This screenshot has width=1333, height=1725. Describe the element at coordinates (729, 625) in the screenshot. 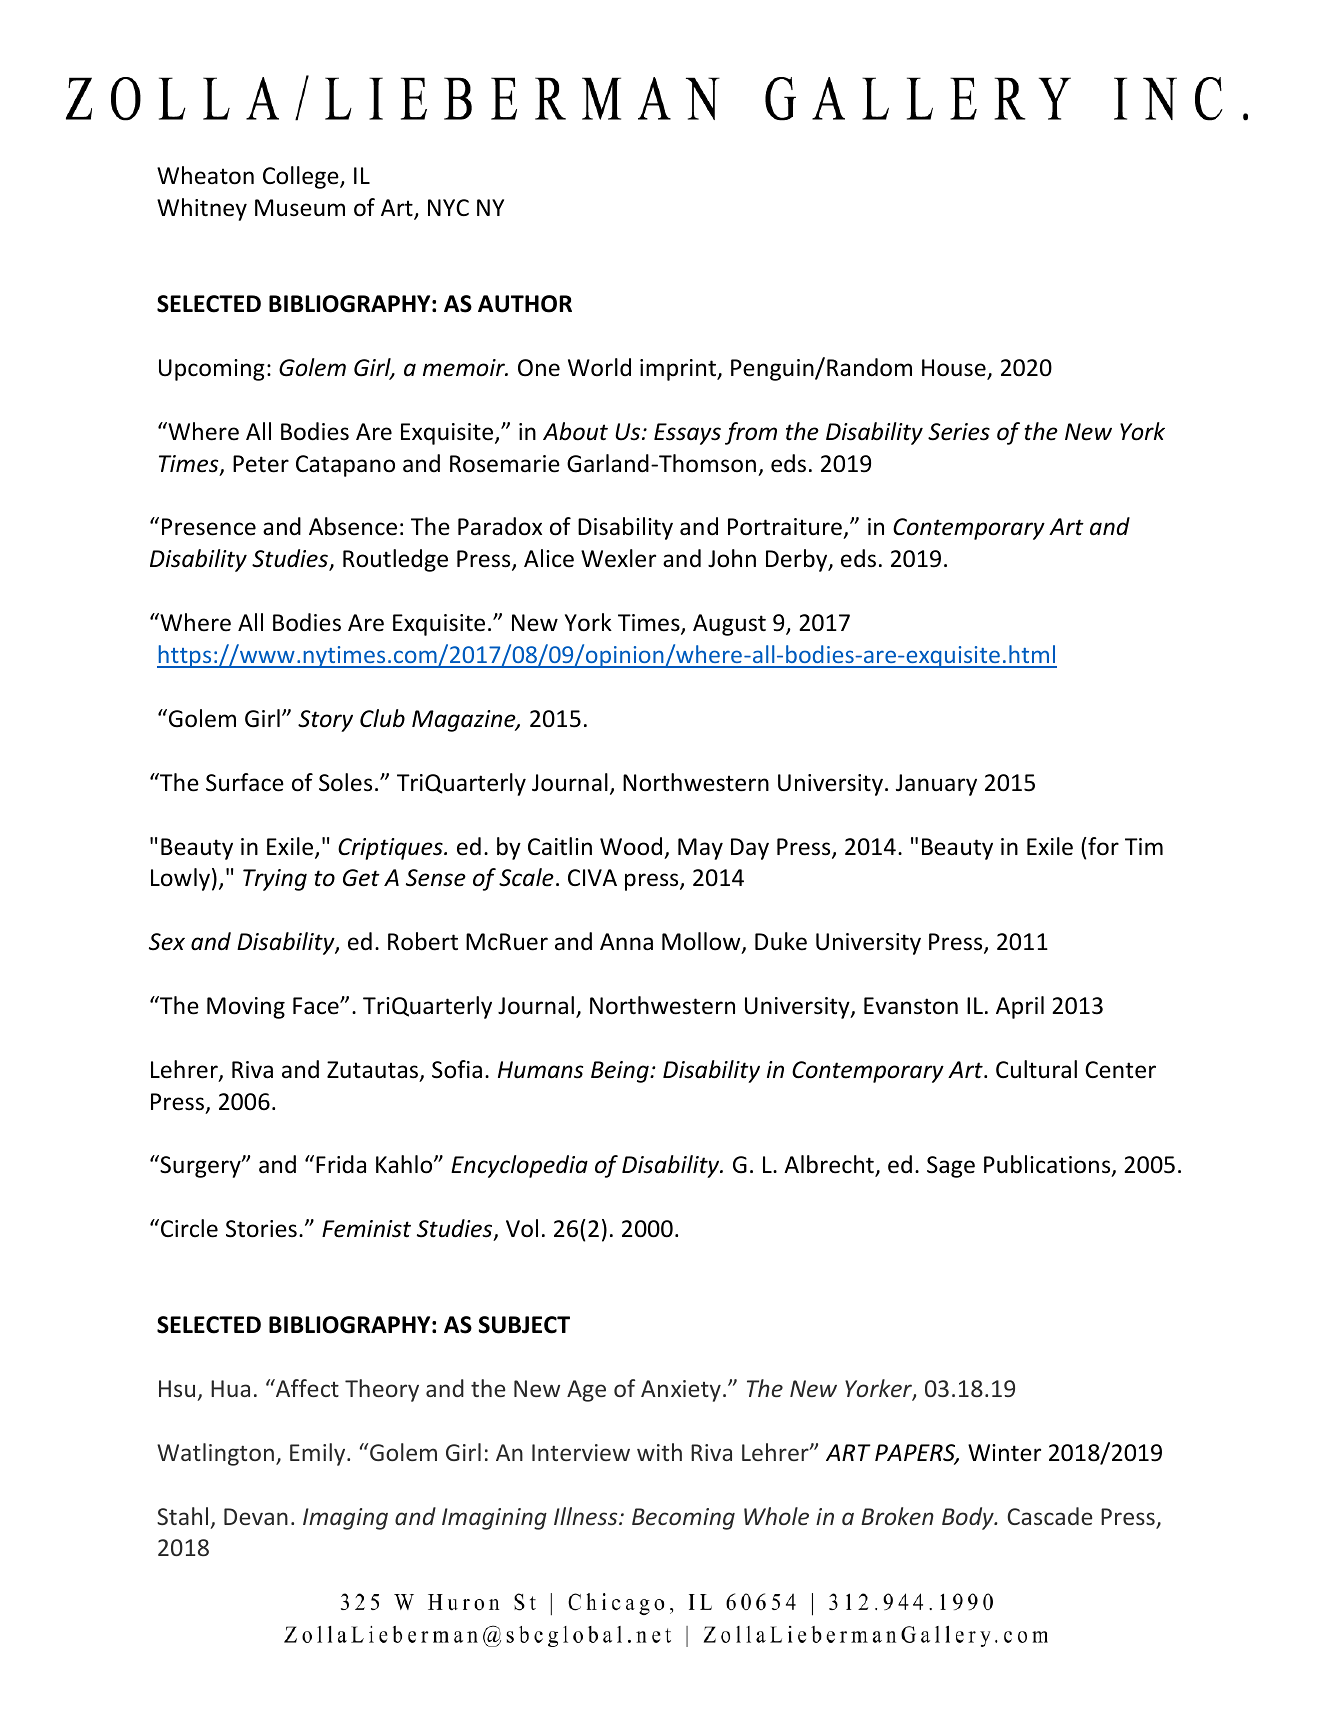

I see `August` at that location.
